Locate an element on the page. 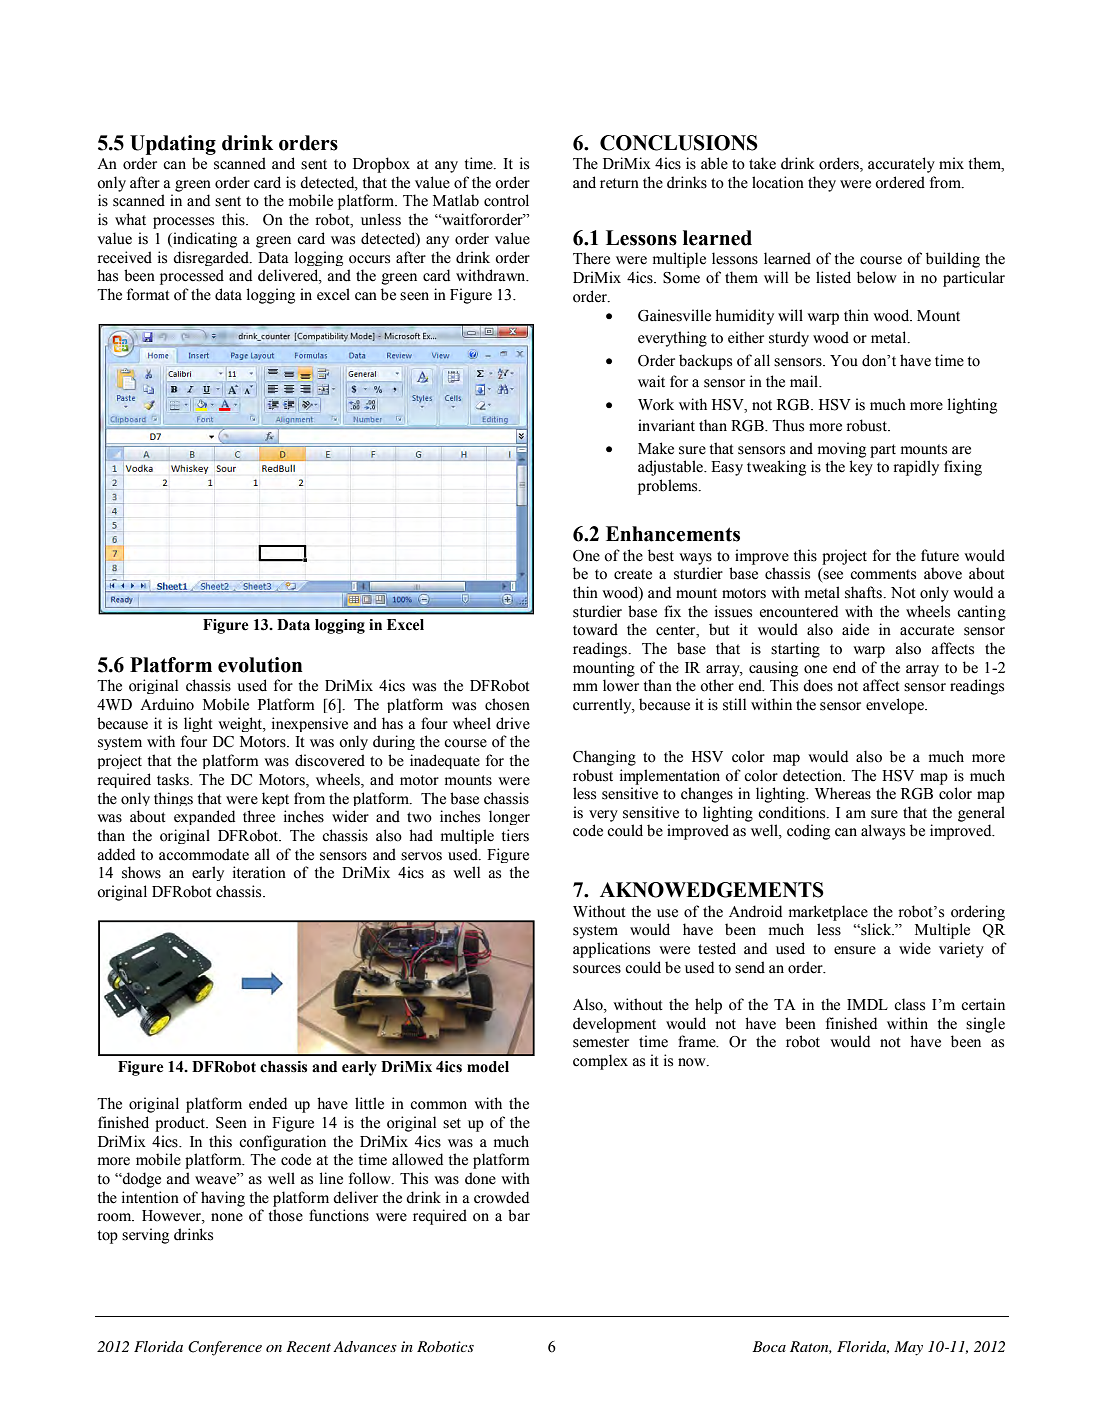  control is located at coordinates (506, 200).
